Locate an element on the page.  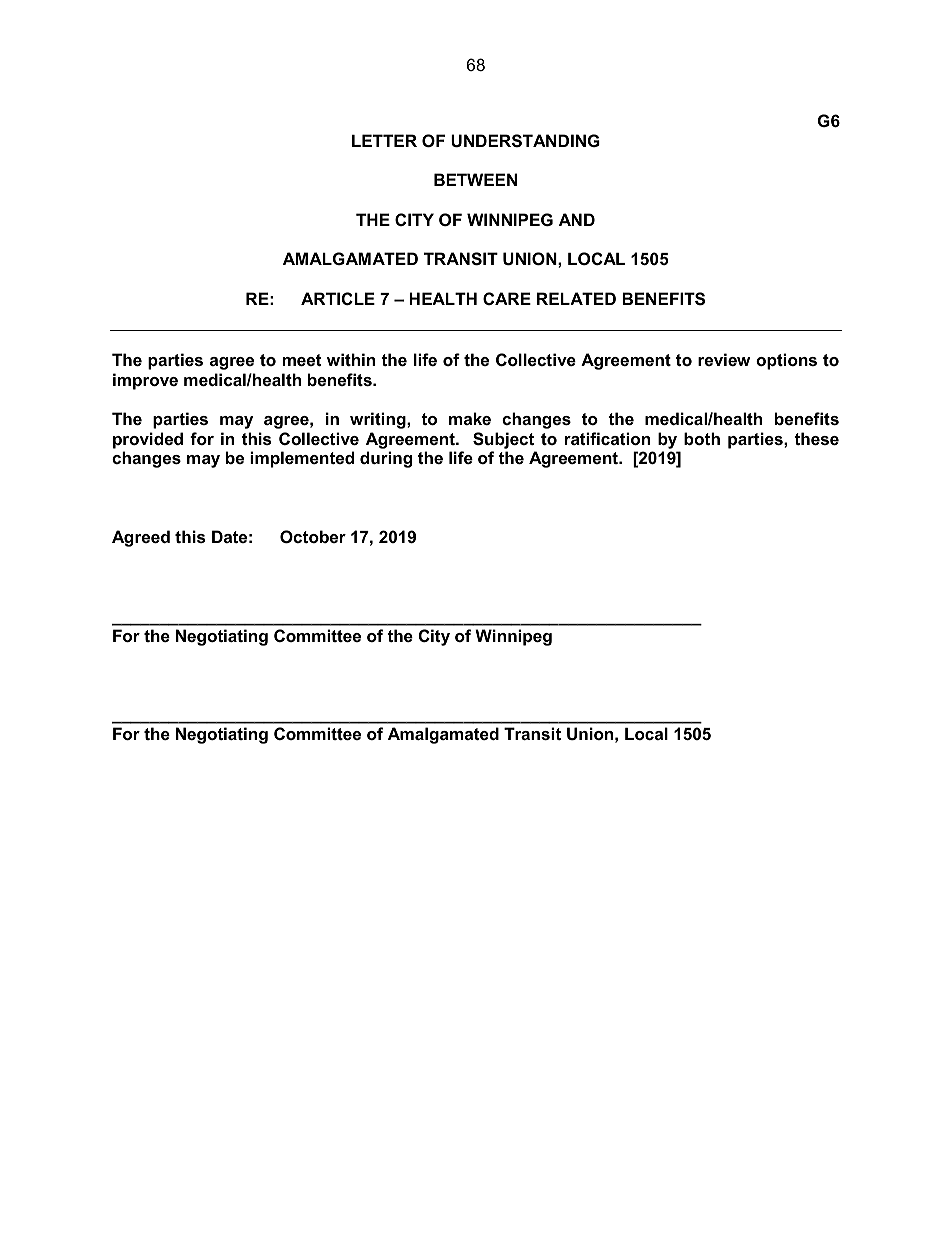
both is located at coordinates (702, 438).
